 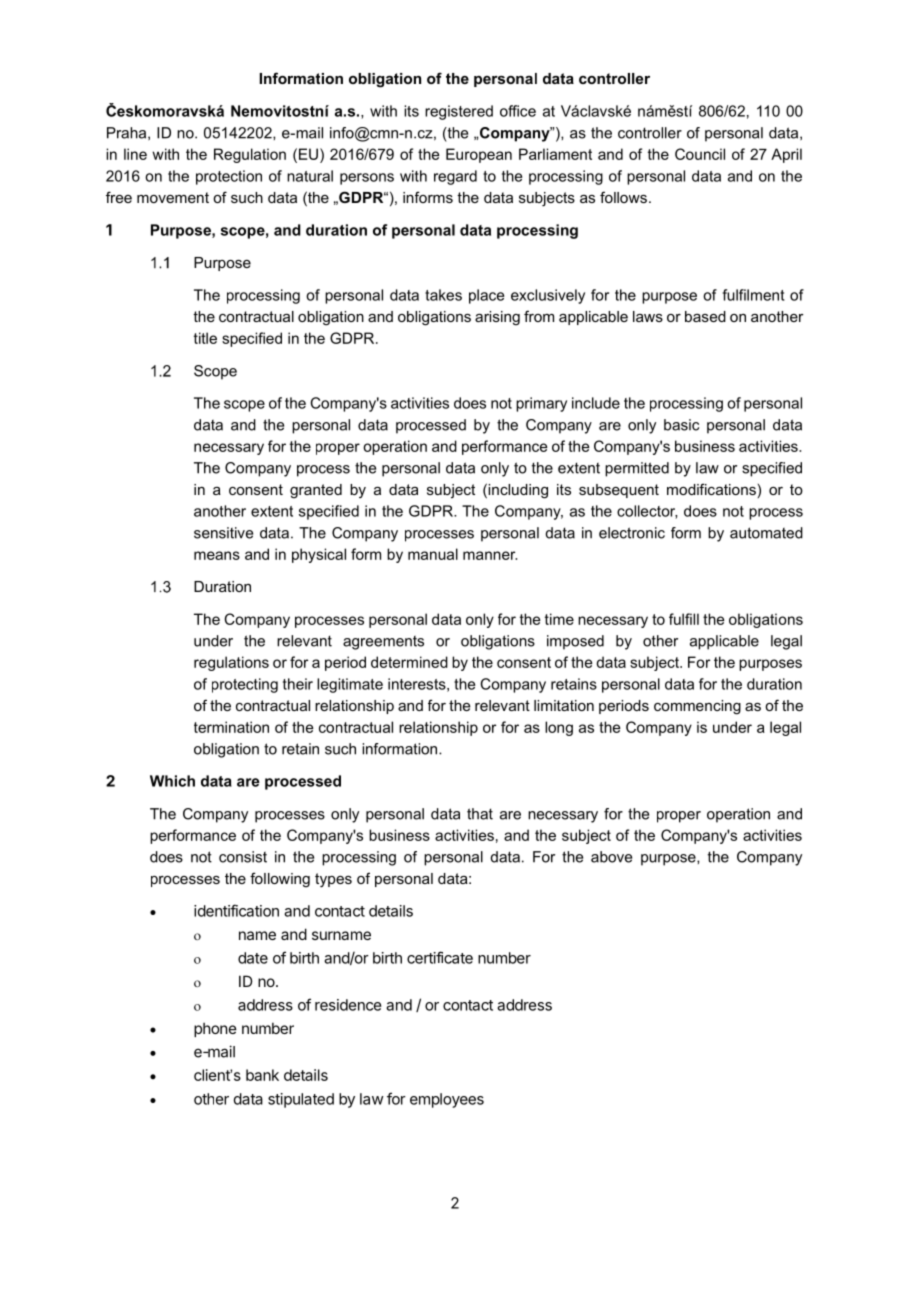 I want to click on manual, so click(x=433, y=554).
